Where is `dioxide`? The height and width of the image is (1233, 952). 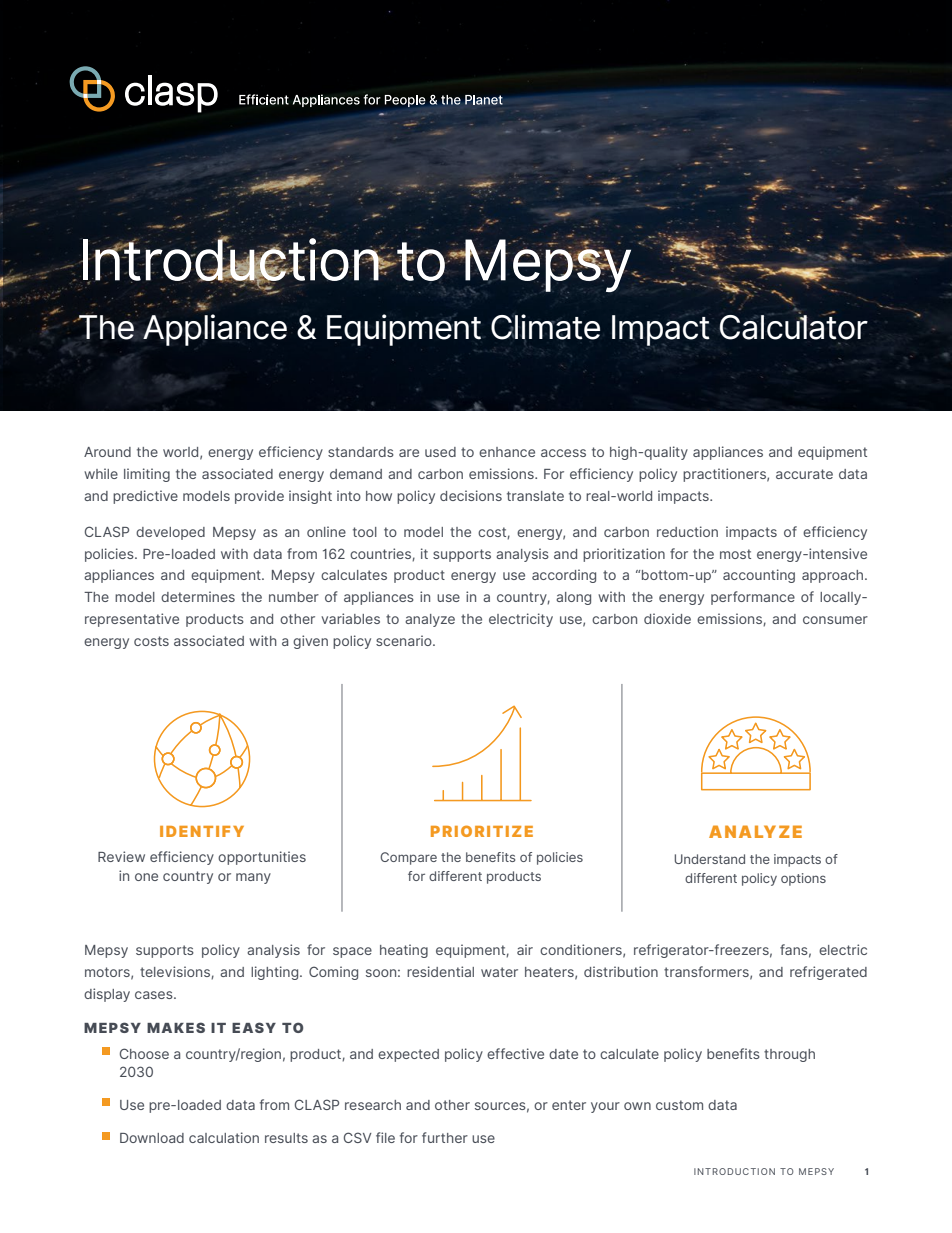
dioxide is located at coordinates (667, 618).
